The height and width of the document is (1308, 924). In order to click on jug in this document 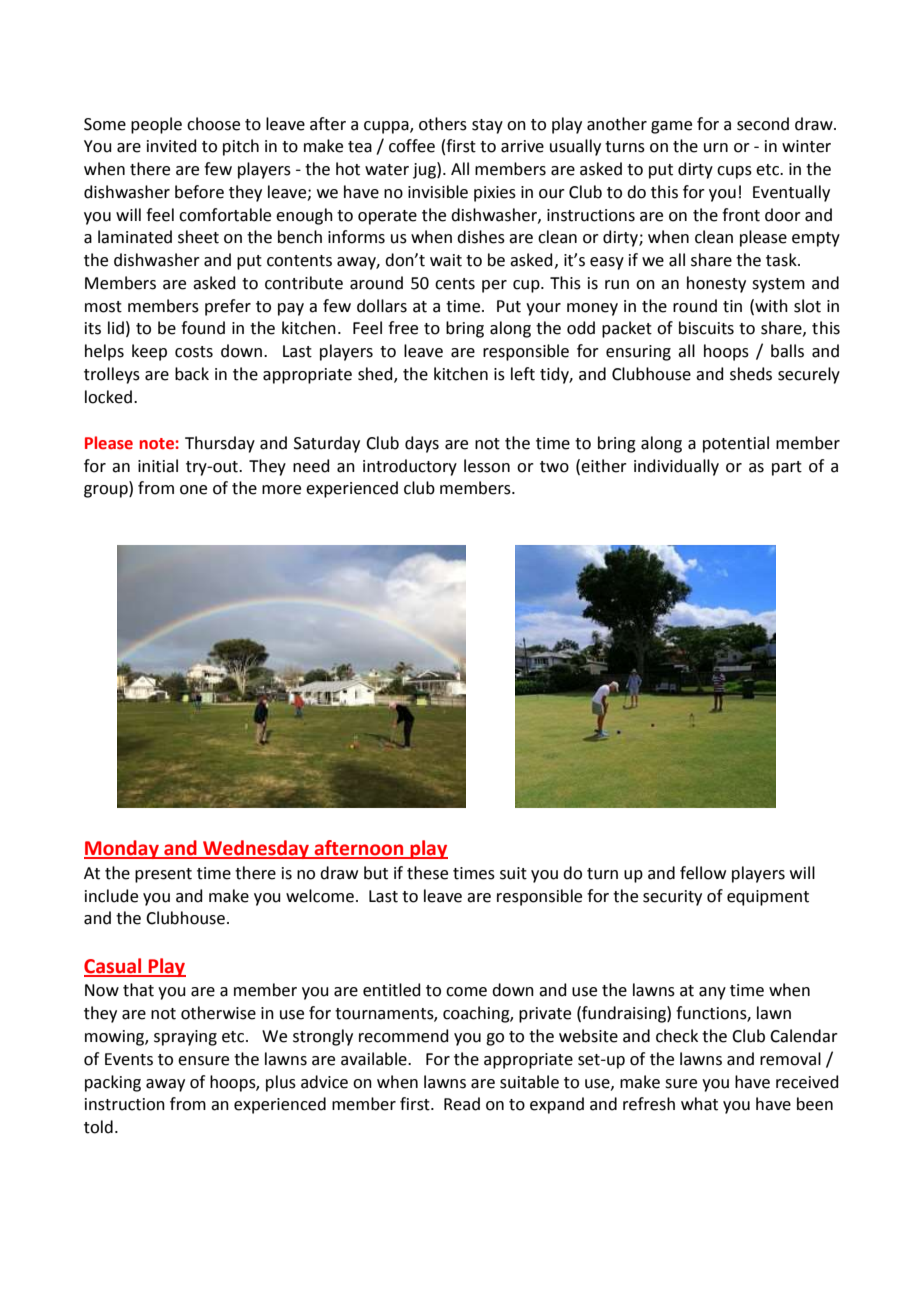, I will do `click(425, 170)`.
